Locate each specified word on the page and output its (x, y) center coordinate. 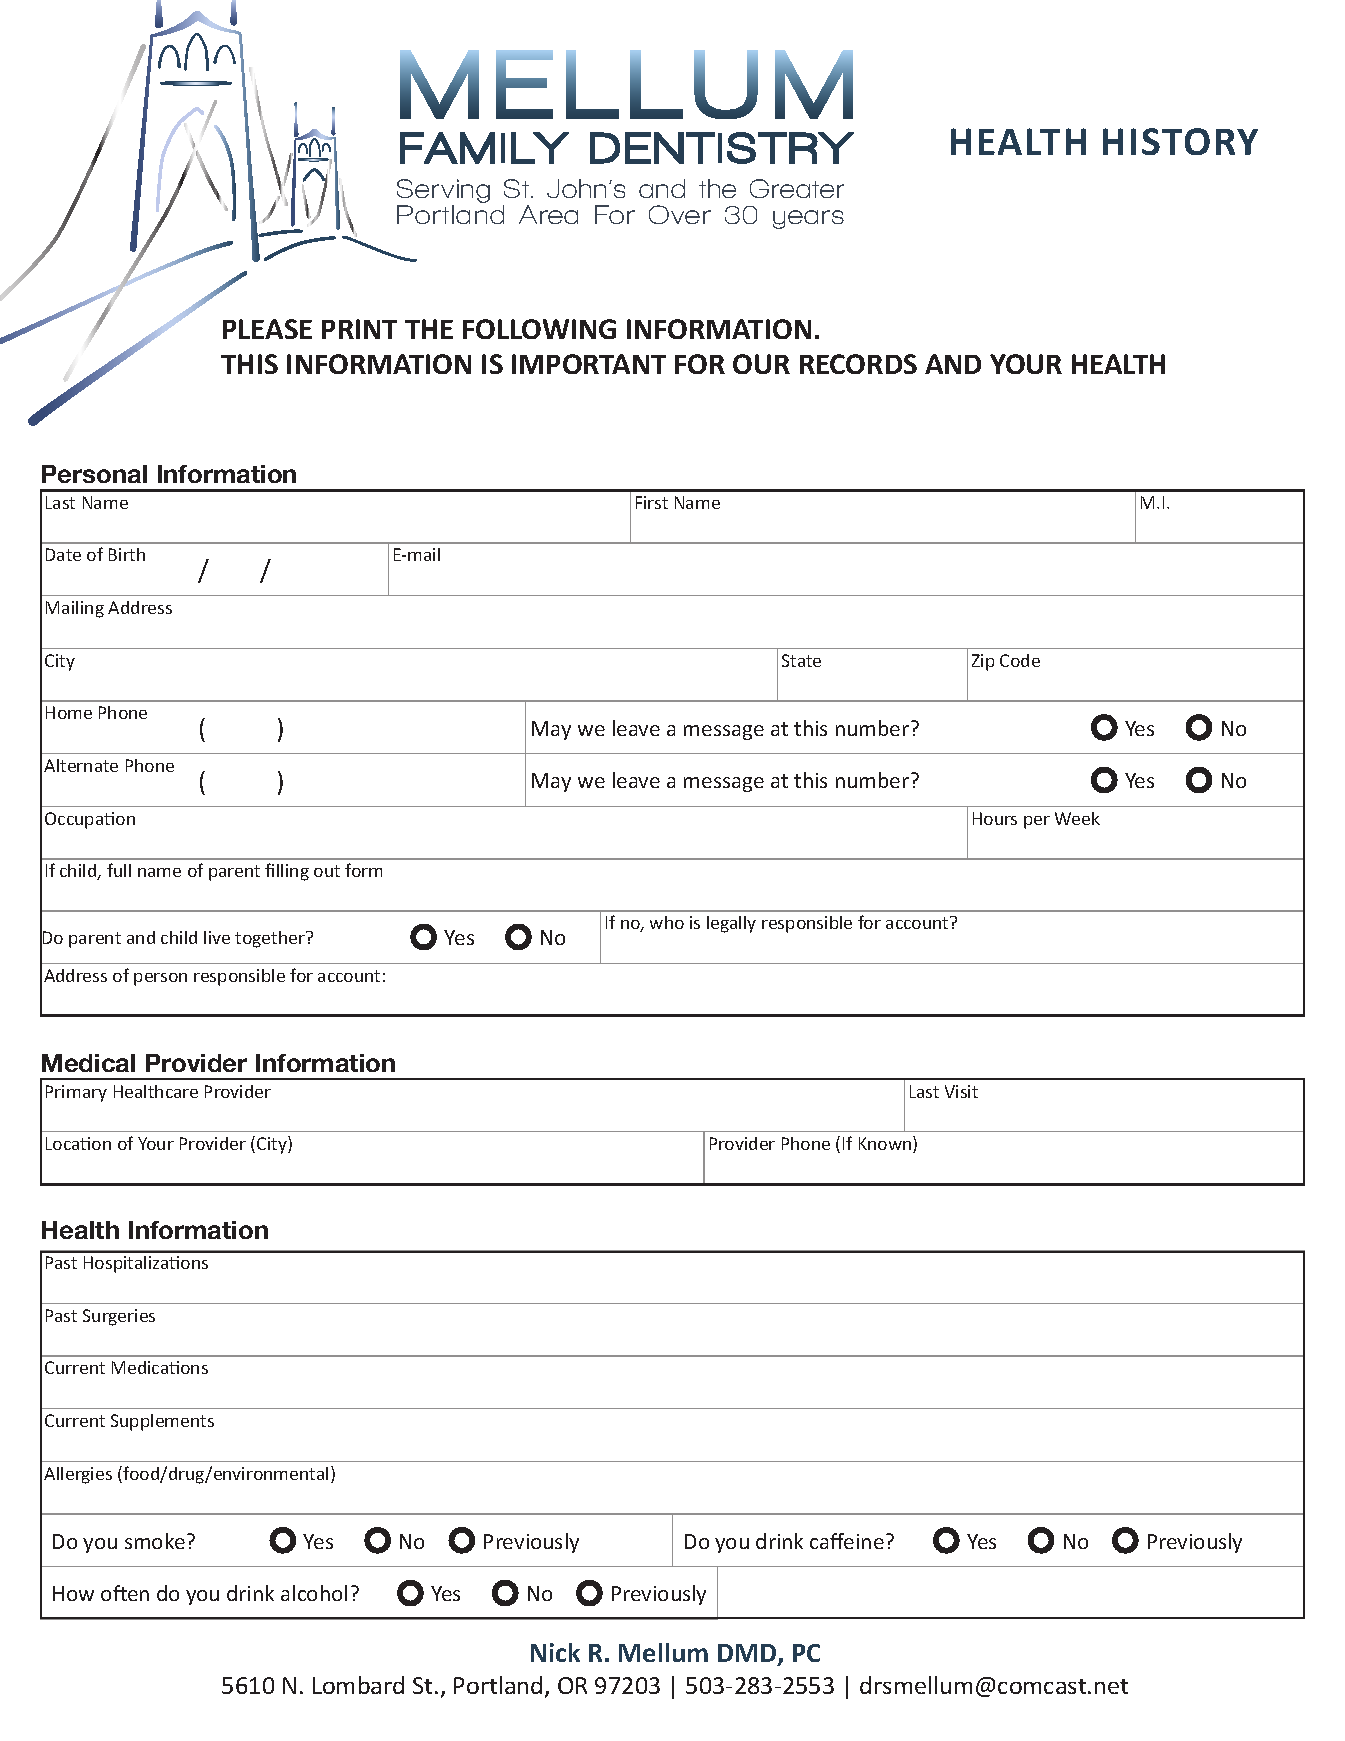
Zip (983, 662)
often (125, 1593)
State (801, 660)
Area (548, 214)
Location (78, 1143)
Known (886, 1144)
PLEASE (267, 329)
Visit (961, 1091)
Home (69, 712)
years (808, 219)
